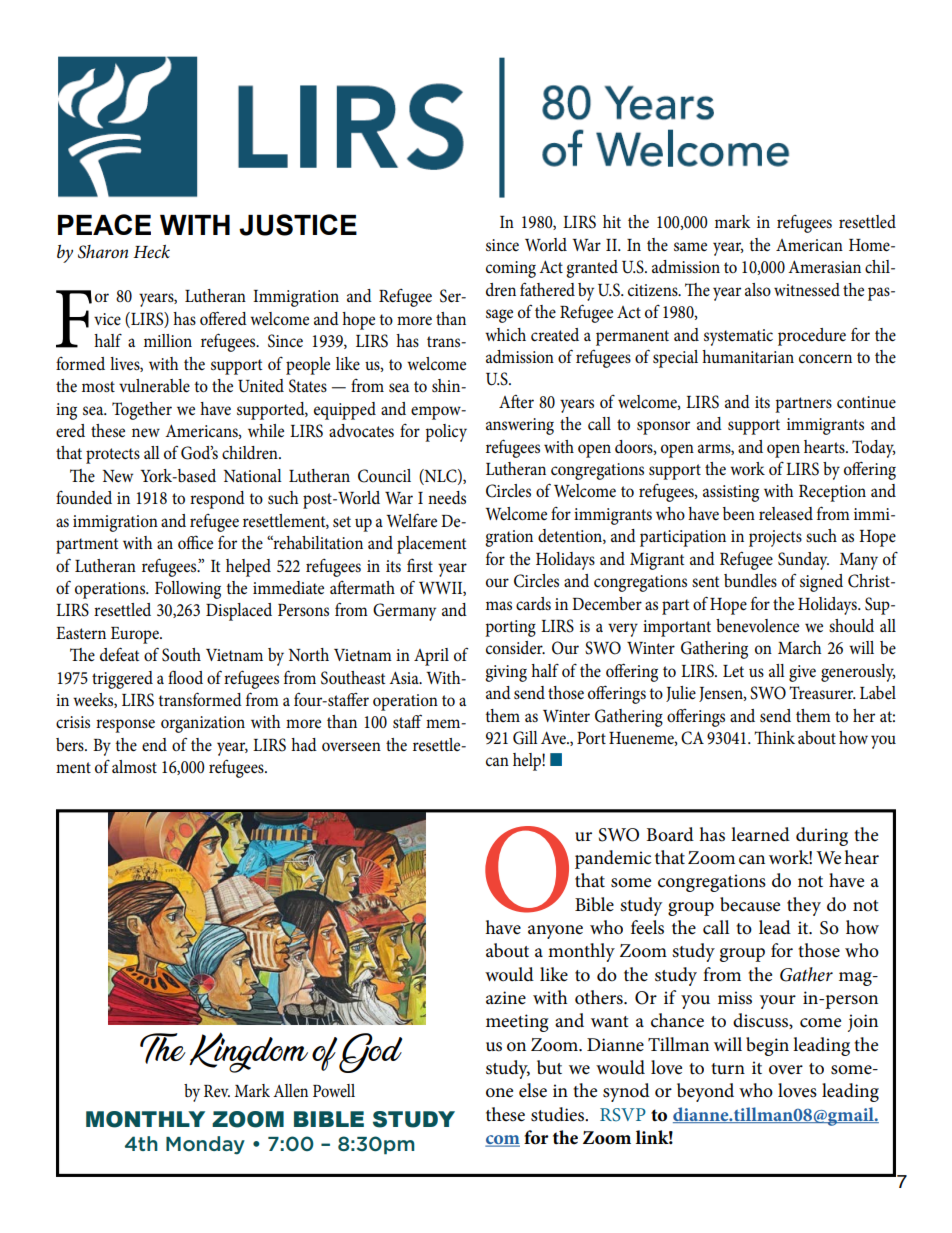 Image resolution: width=952 pixels, height=1233 pixels. Describe the element at coordinates (555, 932) in the document. I see `anyone` at that location.
